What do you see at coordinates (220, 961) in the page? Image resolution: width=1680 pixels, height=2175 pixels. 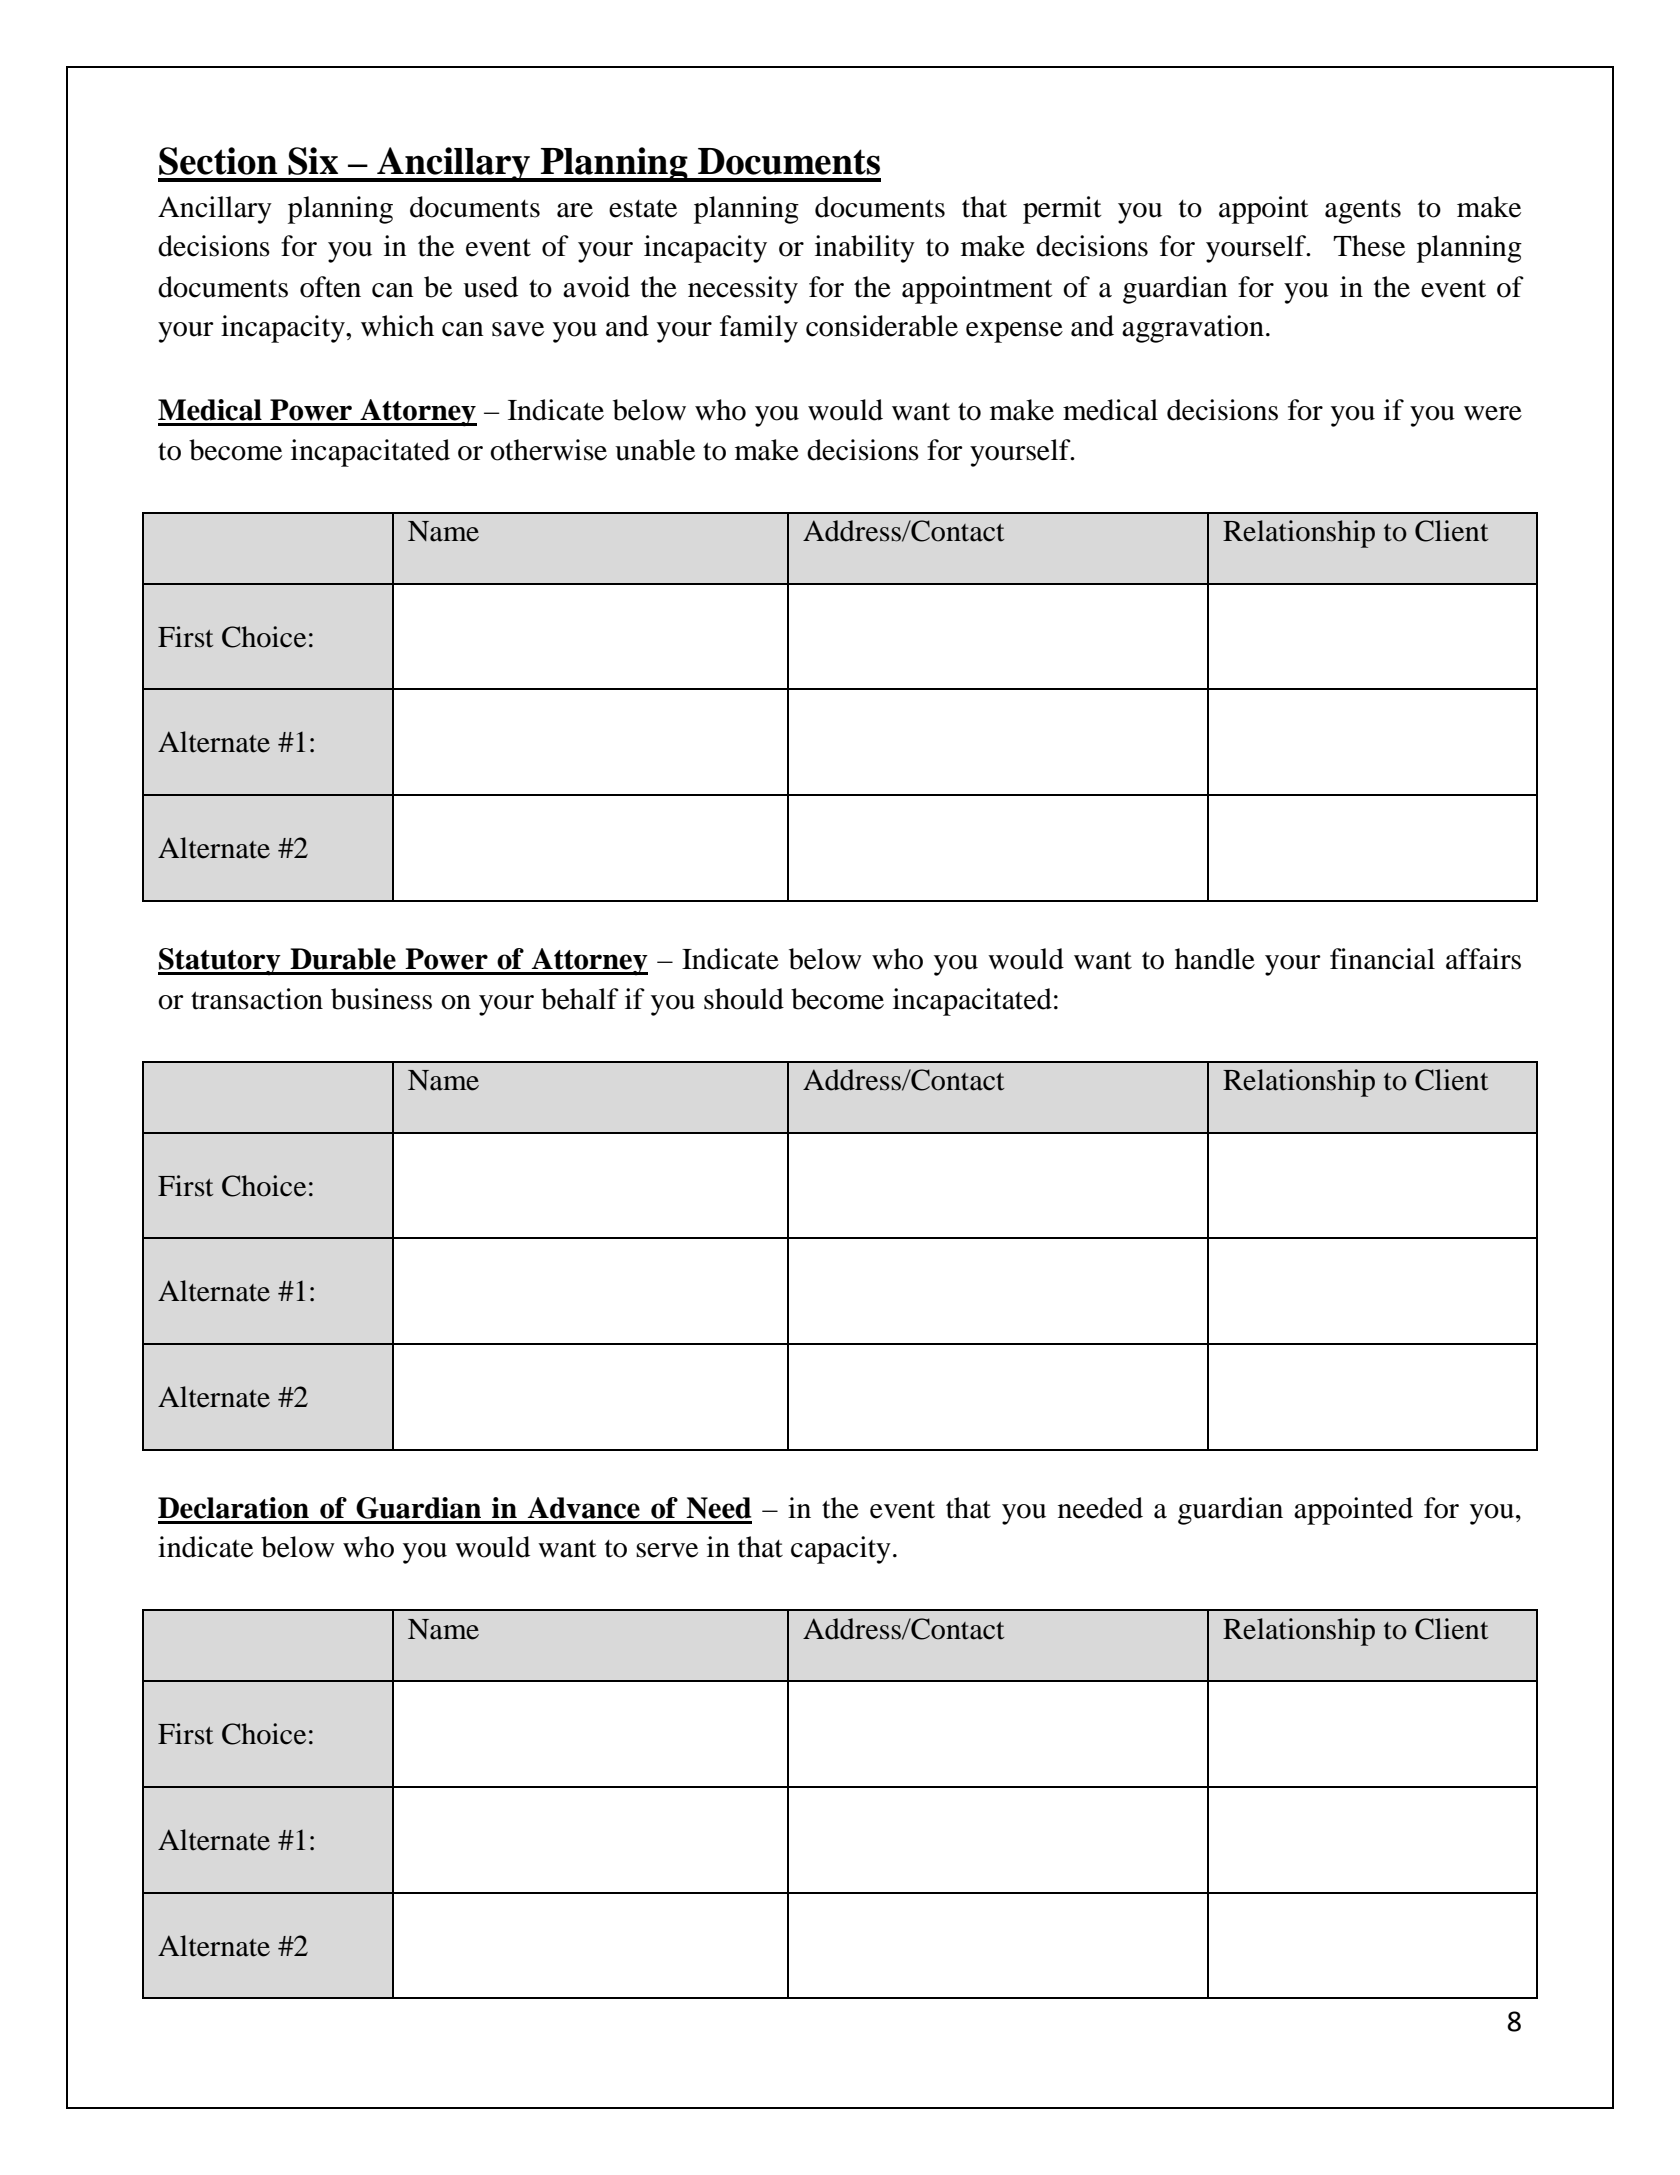 I see `Statutory` at bounding box center [220, 961].
